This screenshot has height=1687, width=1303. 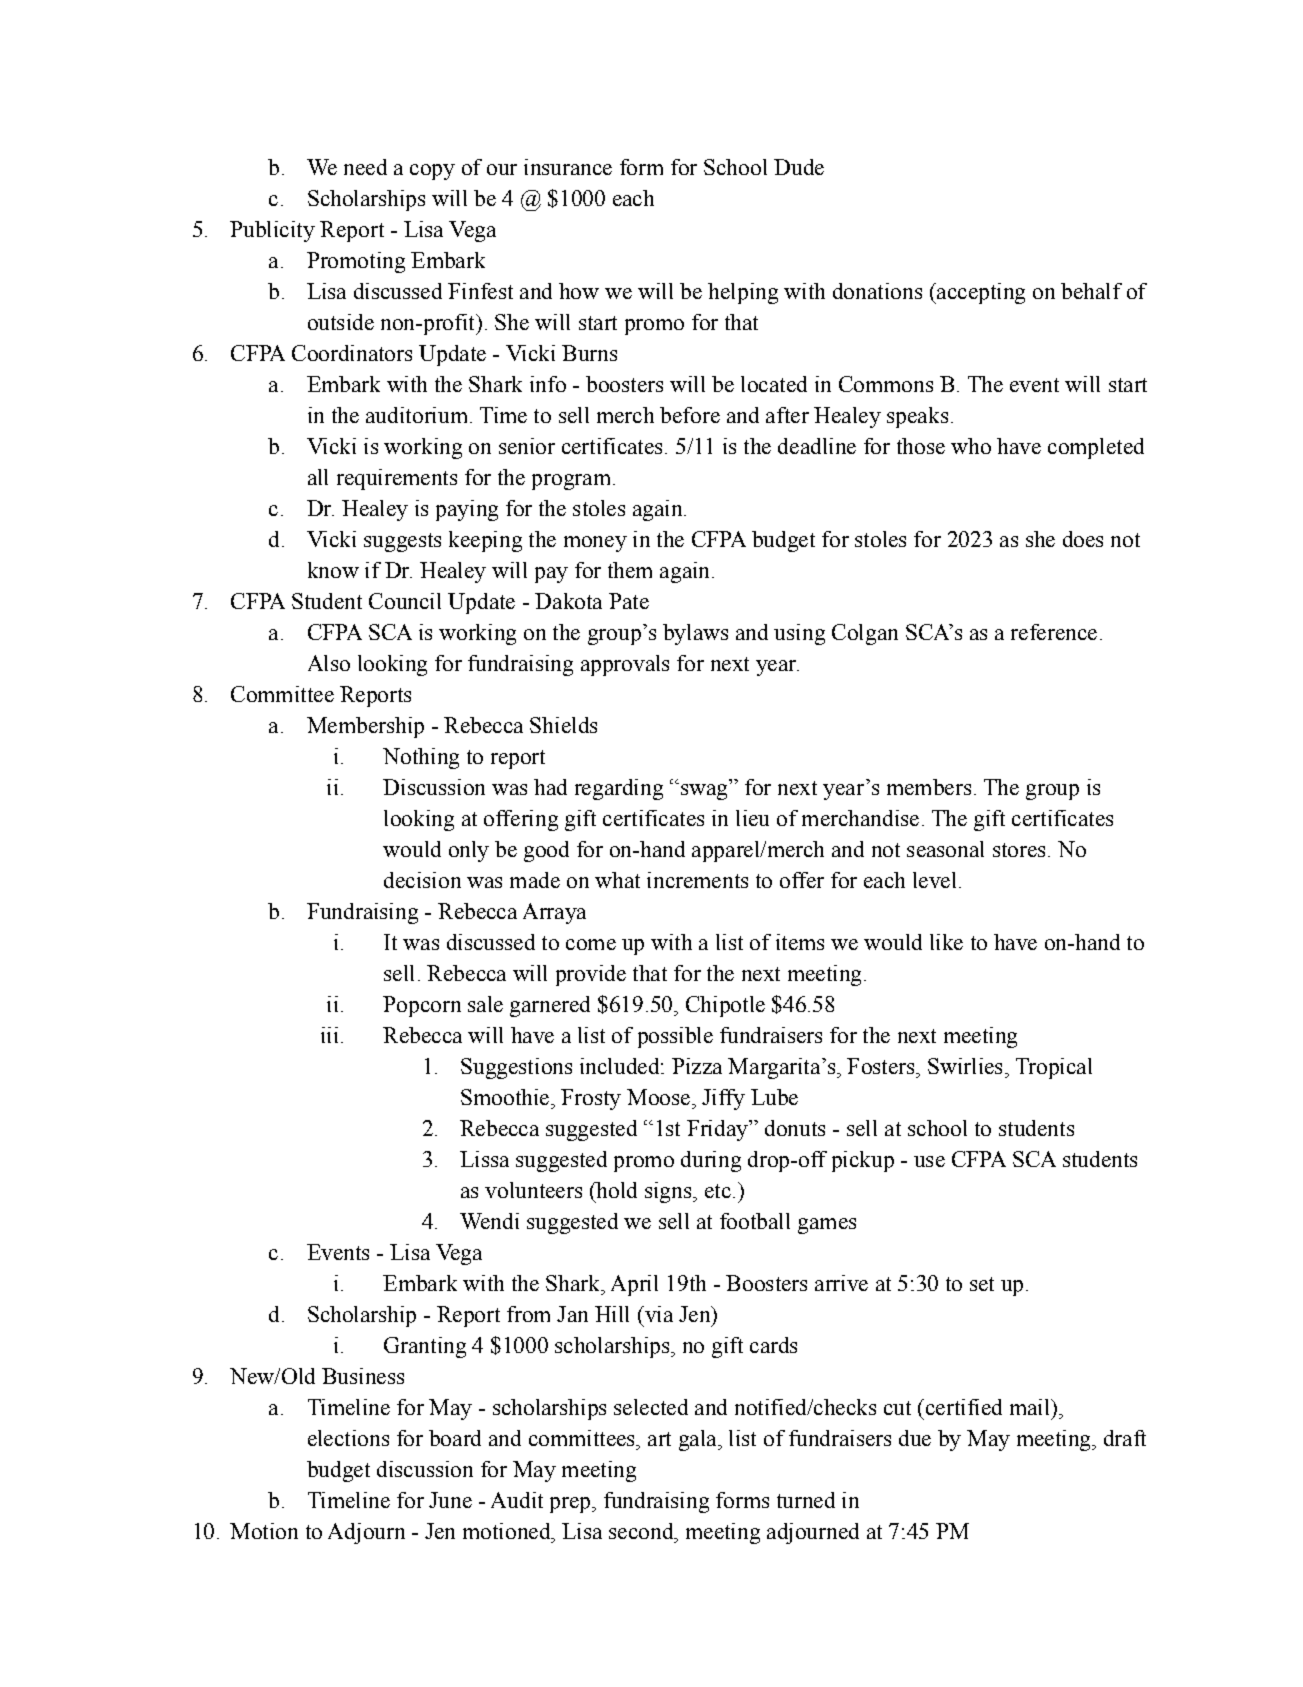 What do you see at coordinates (980, 293) in the screenshot?
I see `accepting` at bounding box center [980, 293].
